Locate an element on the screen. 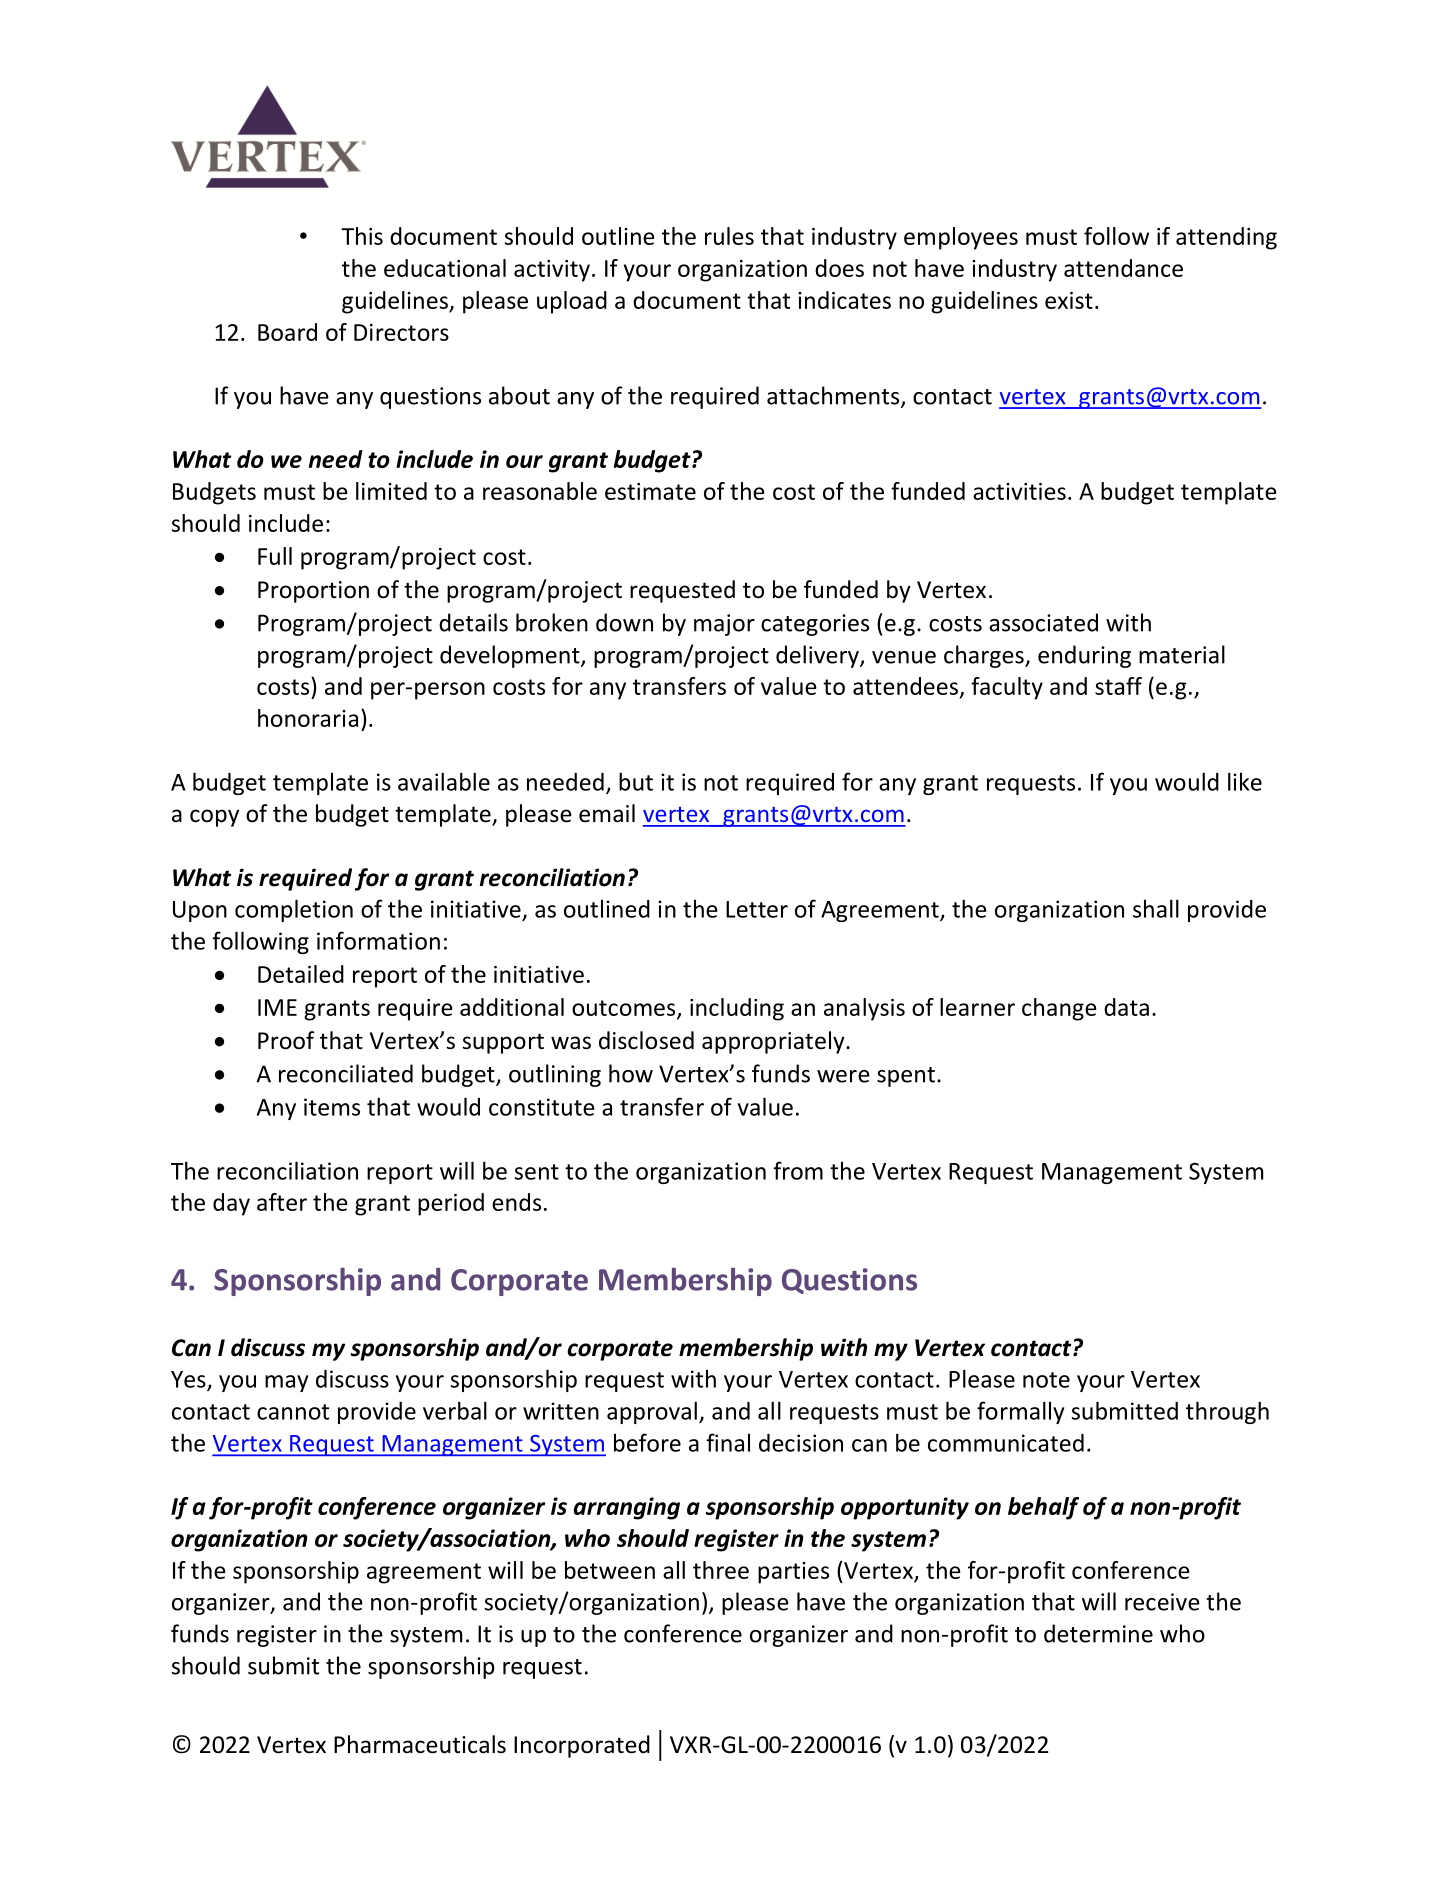 This screenshot has width=1451, height=1877. data is located at coordinates (1126, 1007).
